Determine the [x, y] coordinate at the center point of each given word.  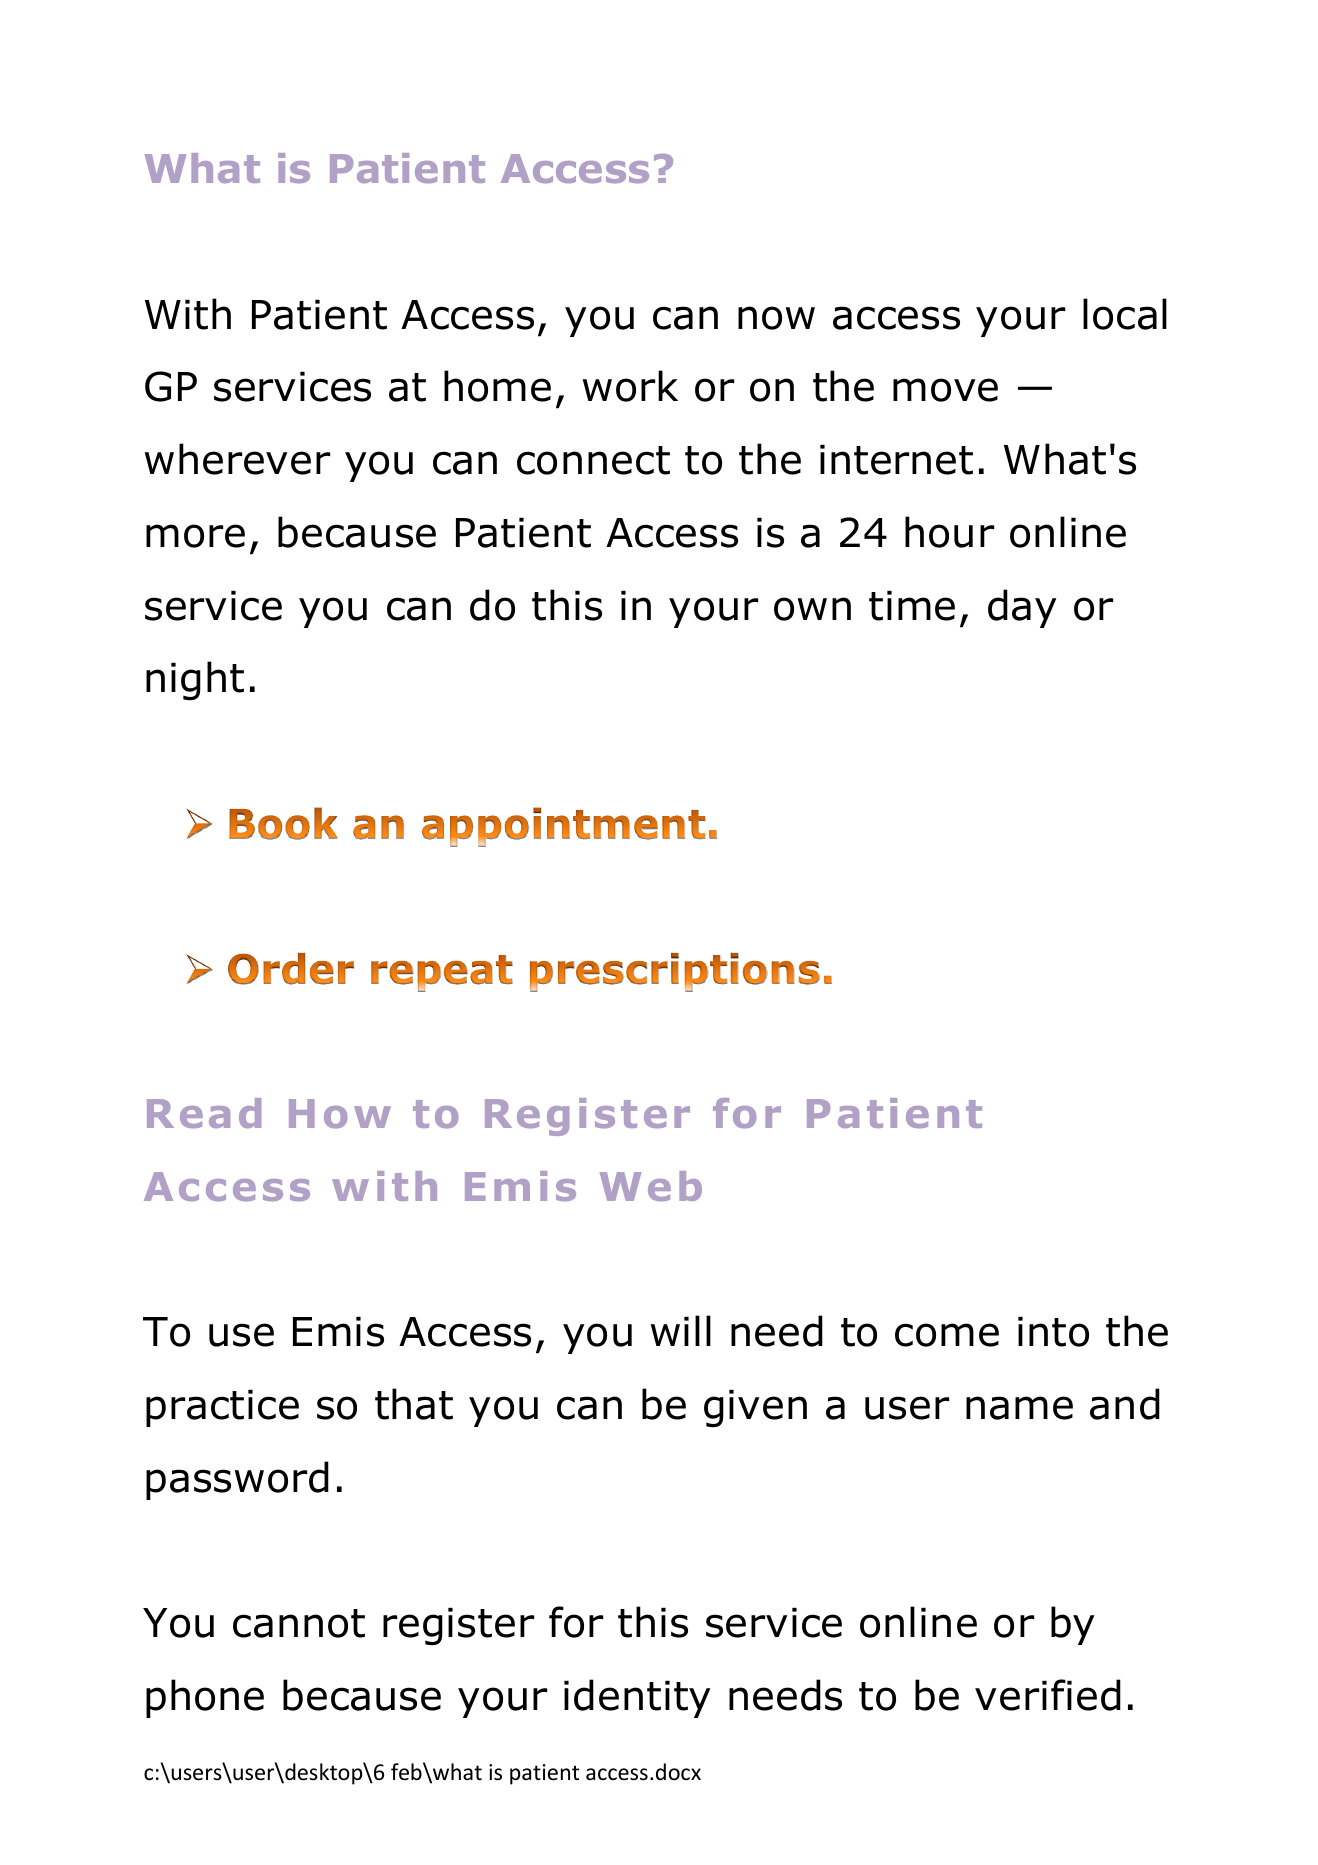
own [812, 609]
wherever [237, 459]
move [945, 390]
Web [651, 1186]
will [681, 1330]
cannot [299, 1623]
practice [222, 1408]
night [195, 681]
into [1053, 1332]
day [1022, 608]
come [947, 1335]
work [630, 386]
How [340, 1114]
